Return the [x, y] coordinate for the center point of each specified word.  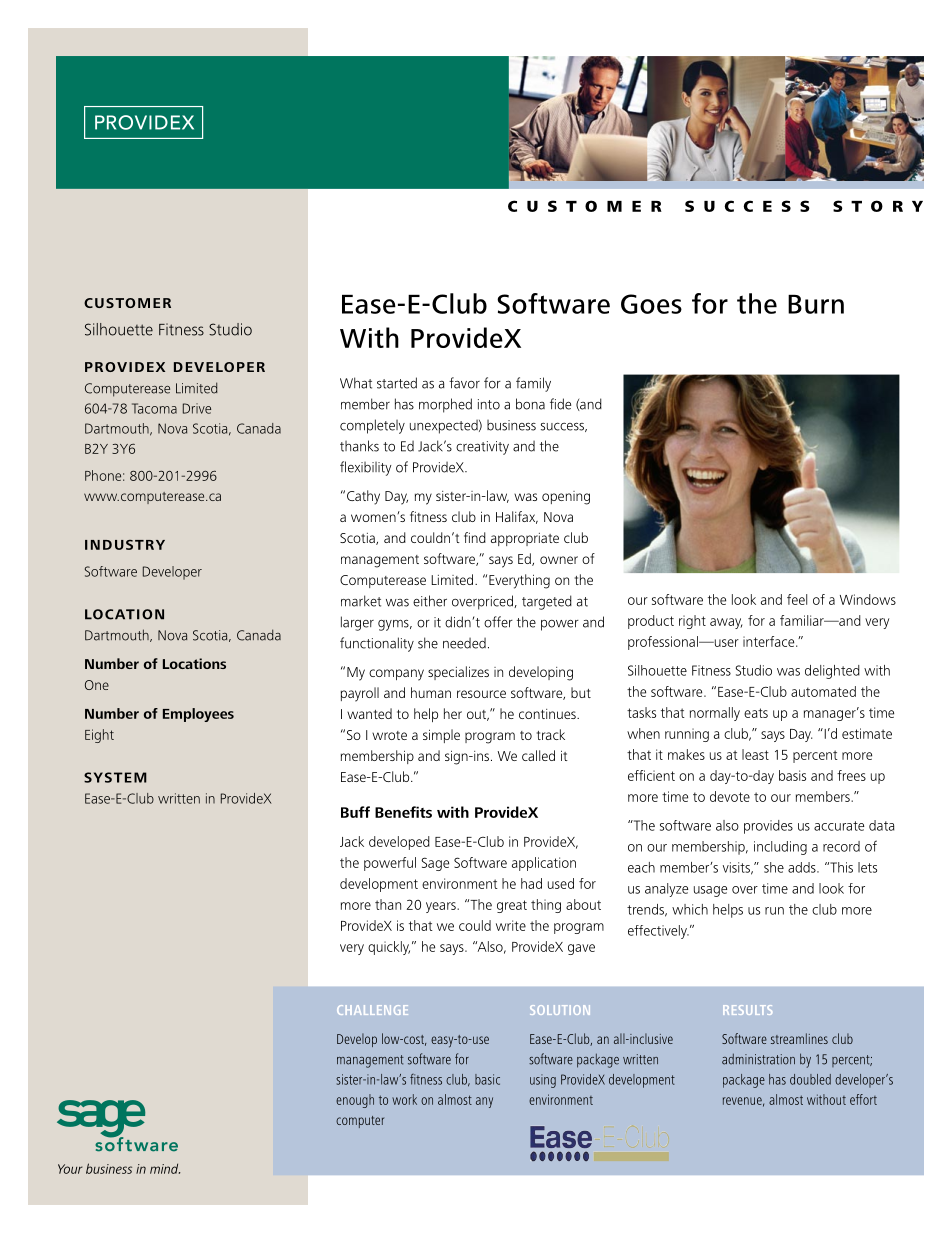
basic [487, 1079]
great [512, 906]
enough [355, 1101]
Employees [198, 715]
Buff [355, 812]
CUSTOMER [127, 303]
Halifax [517, 517]
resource [481, 694]
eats [756, 713]
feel [797, 599]
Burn [816, 304]
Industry [125, 545]
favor [464, 383]
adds [803, 867]
